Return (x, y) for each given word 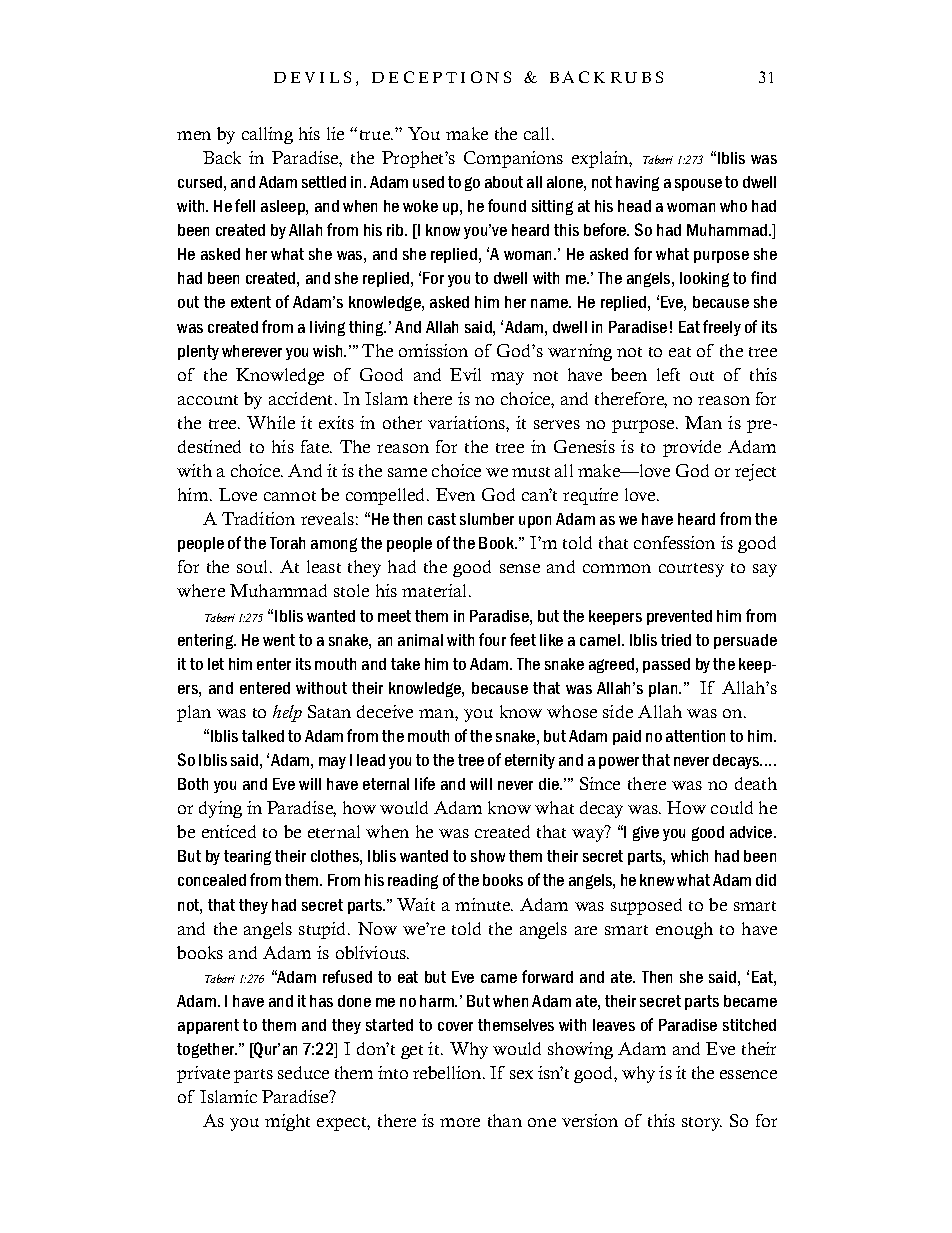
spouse (698, 185)
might (287, 1122)
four (492, 639)
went (279, 640)
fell (245, 205)
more (460, 1122)
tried (676, 640)
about (504, 182)
